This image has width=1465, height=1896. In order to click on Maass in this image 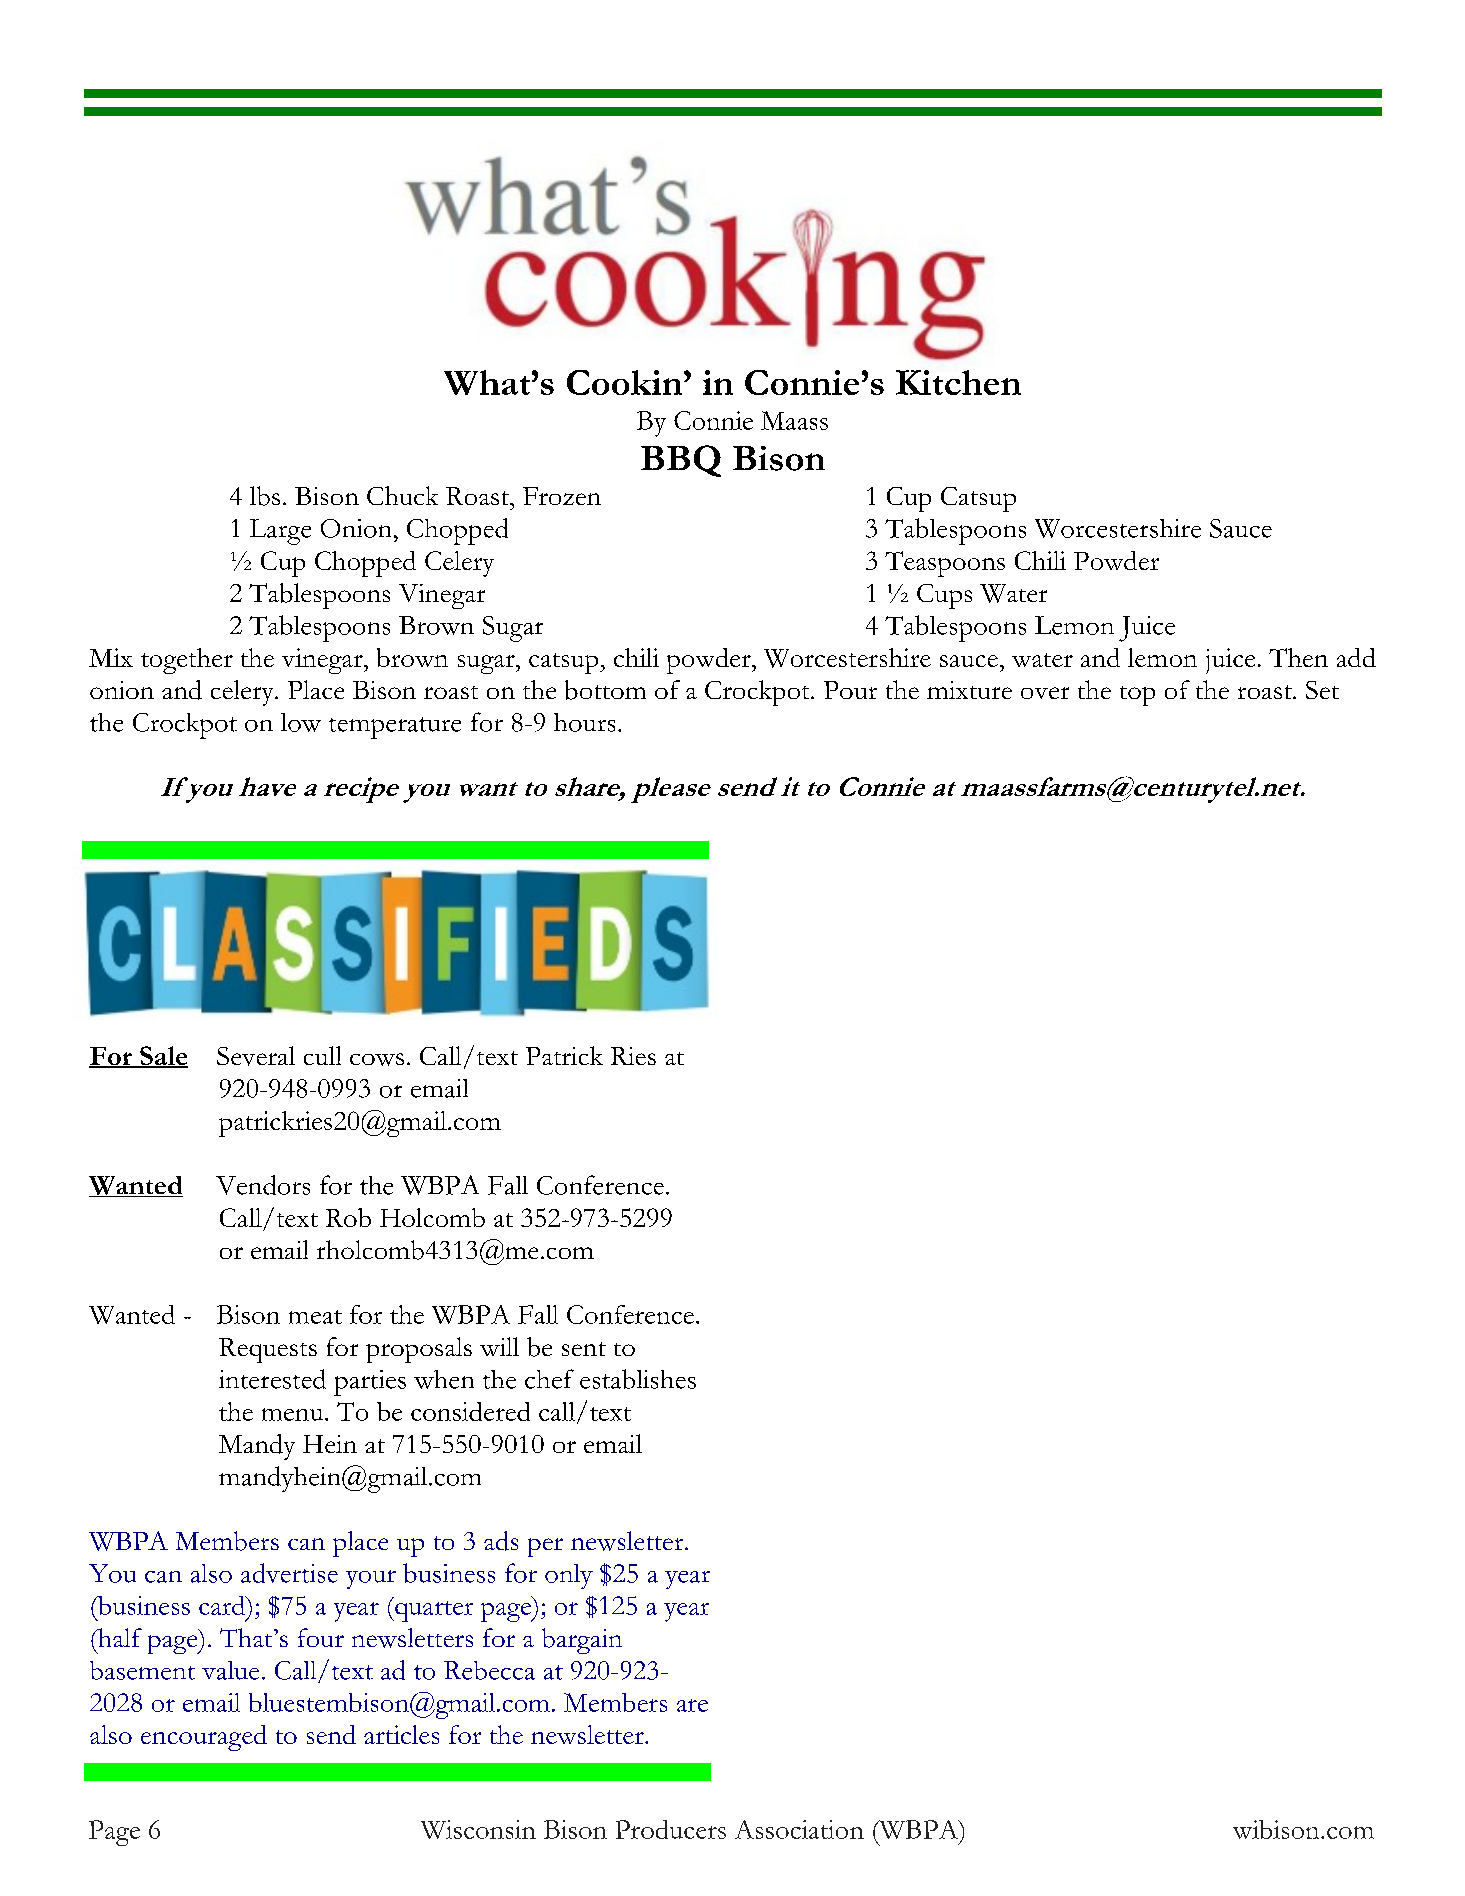, I will do `click(794, 420)`.
